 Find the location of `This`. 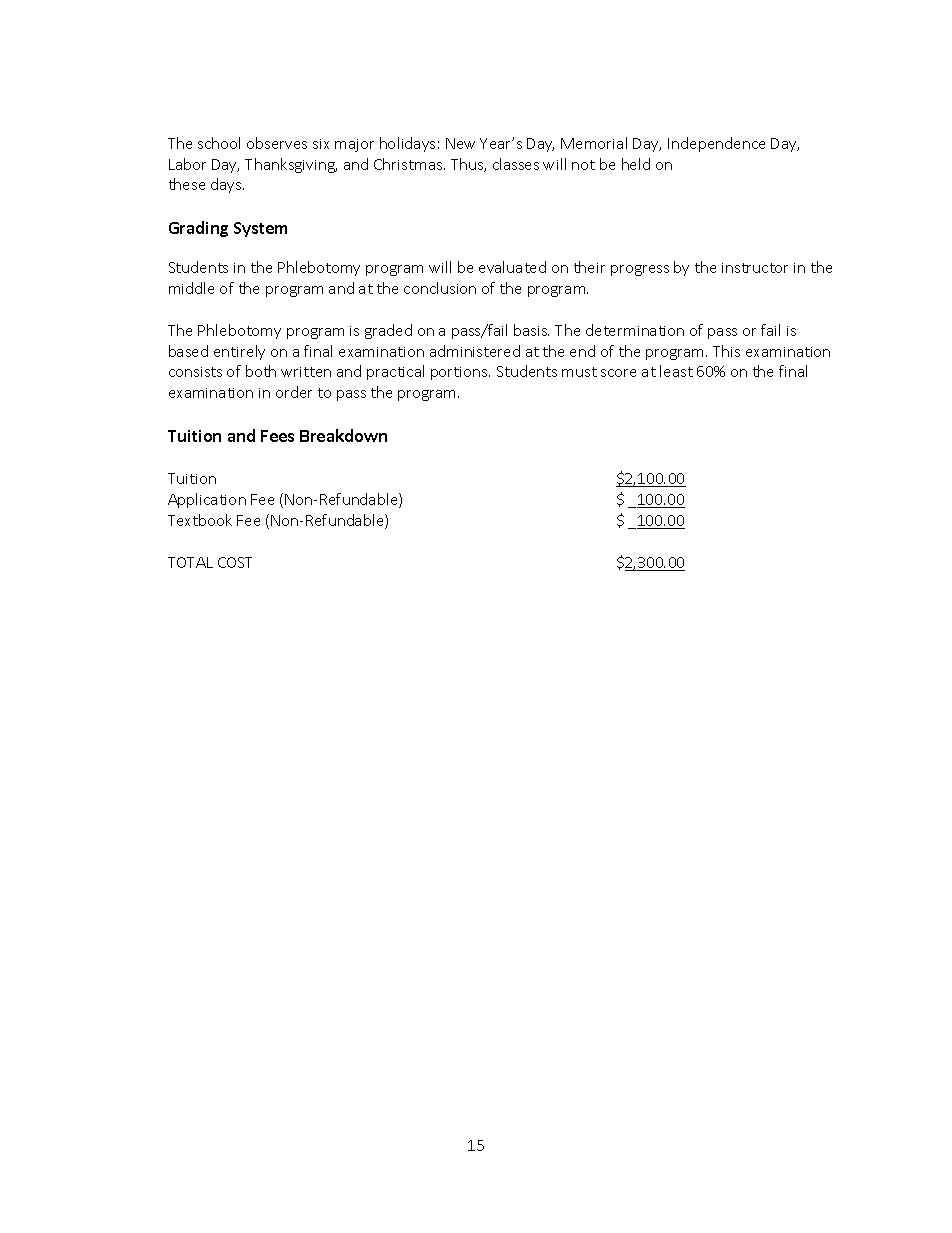

This is located at coordinates (726, 351).
